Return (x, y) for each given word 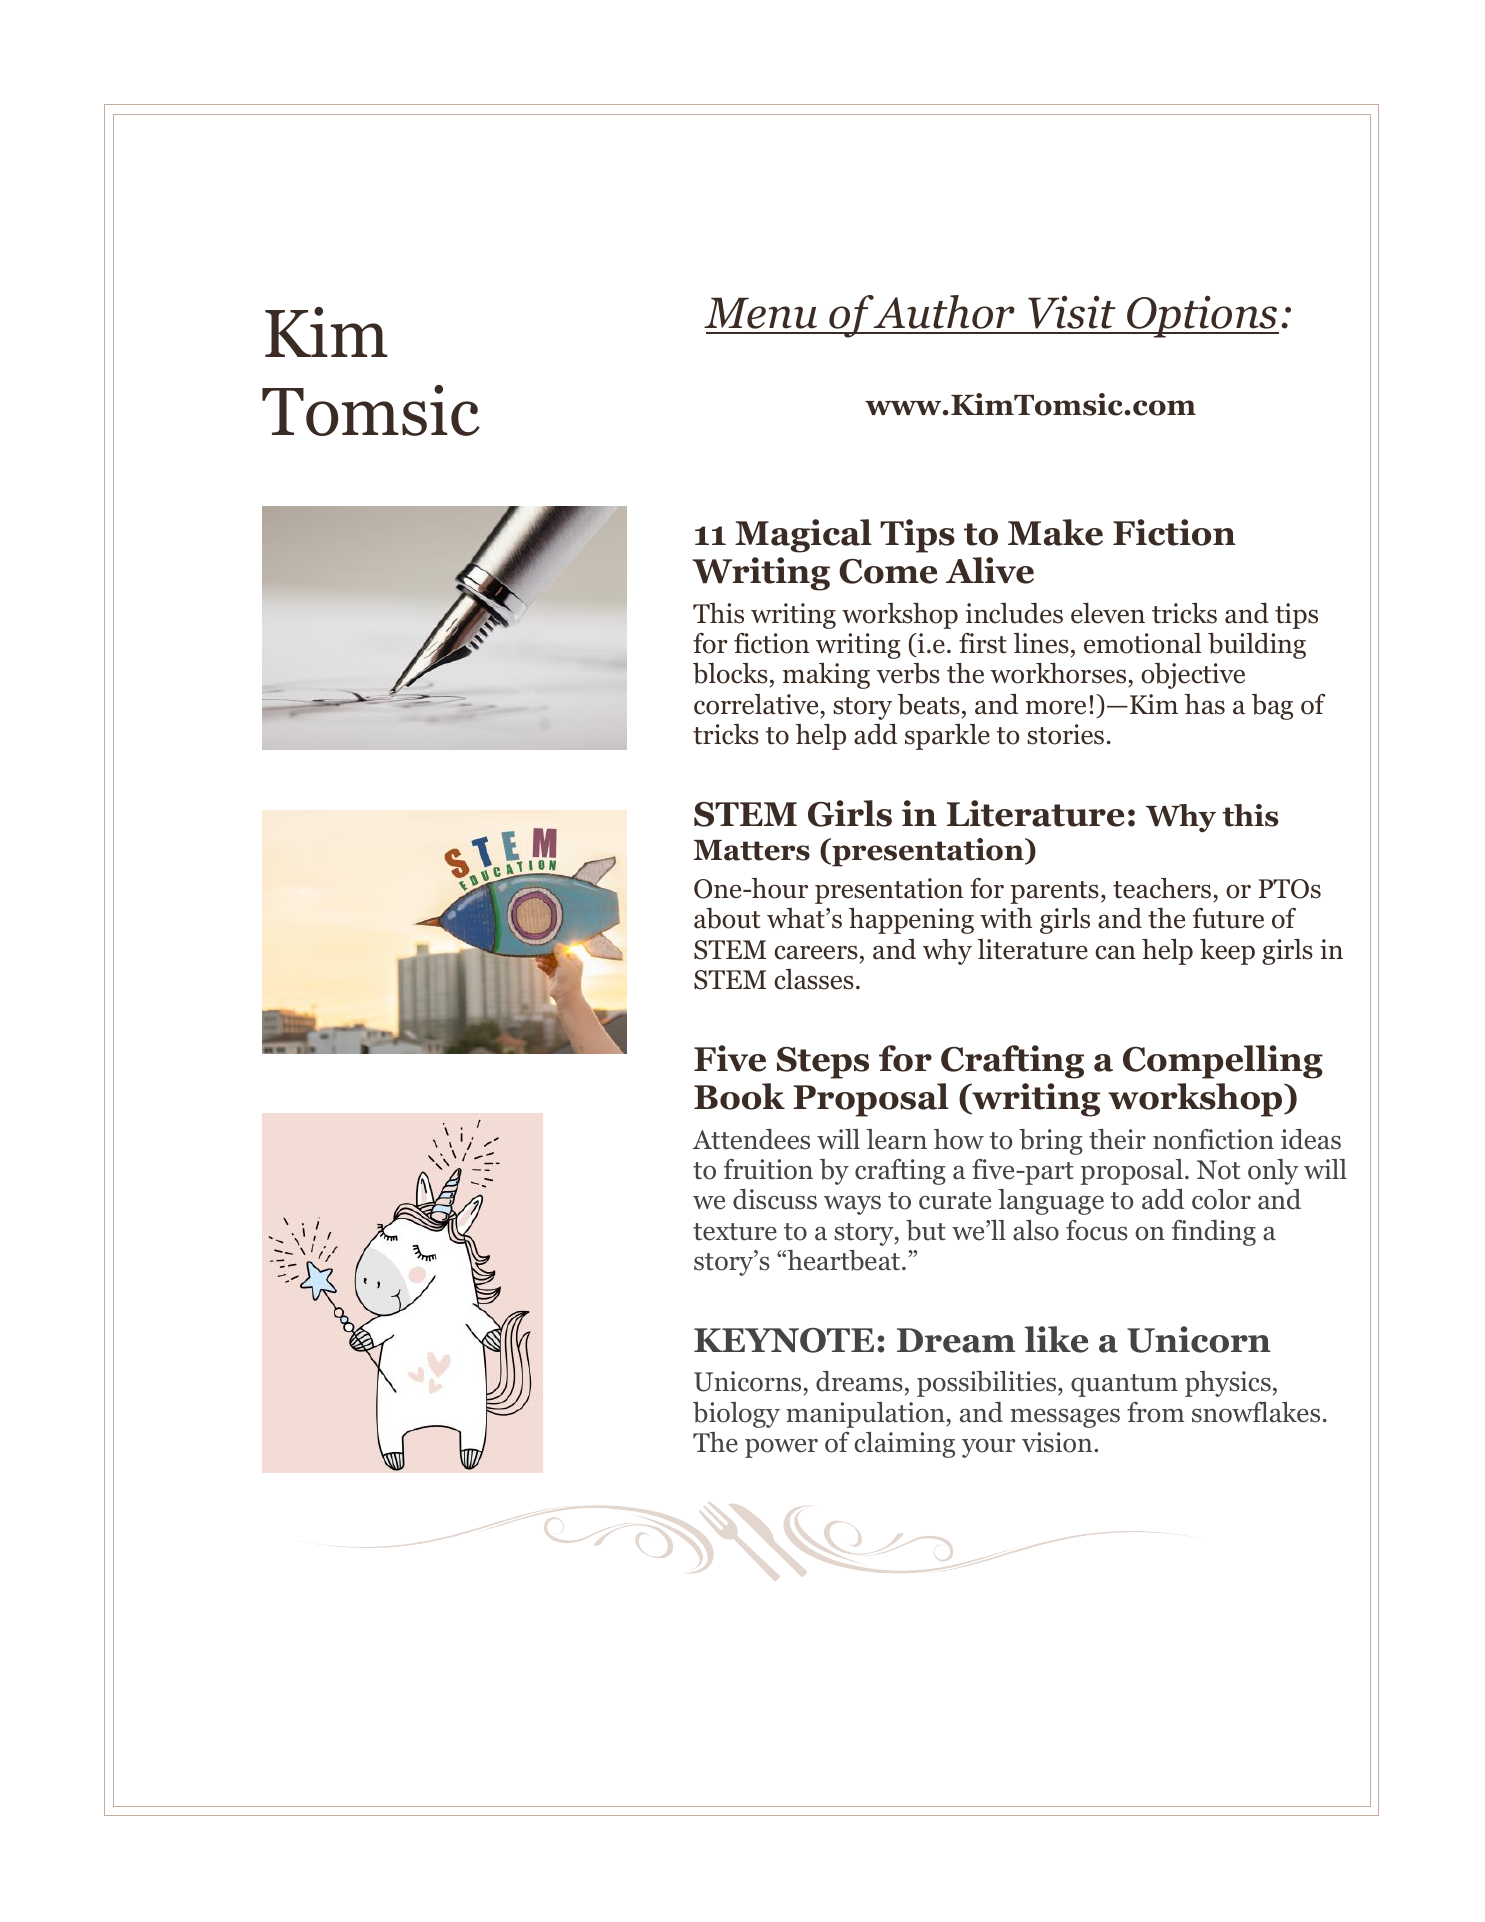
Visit (1072, 312)
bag (1272, 707)
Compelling (1223, 1062)
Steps (823, 1063)
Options (1202, 316)
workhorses (1059, 673)
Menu (760, 313)
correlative (757, 704)
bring (1051, 1142)
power (781, 1448)
